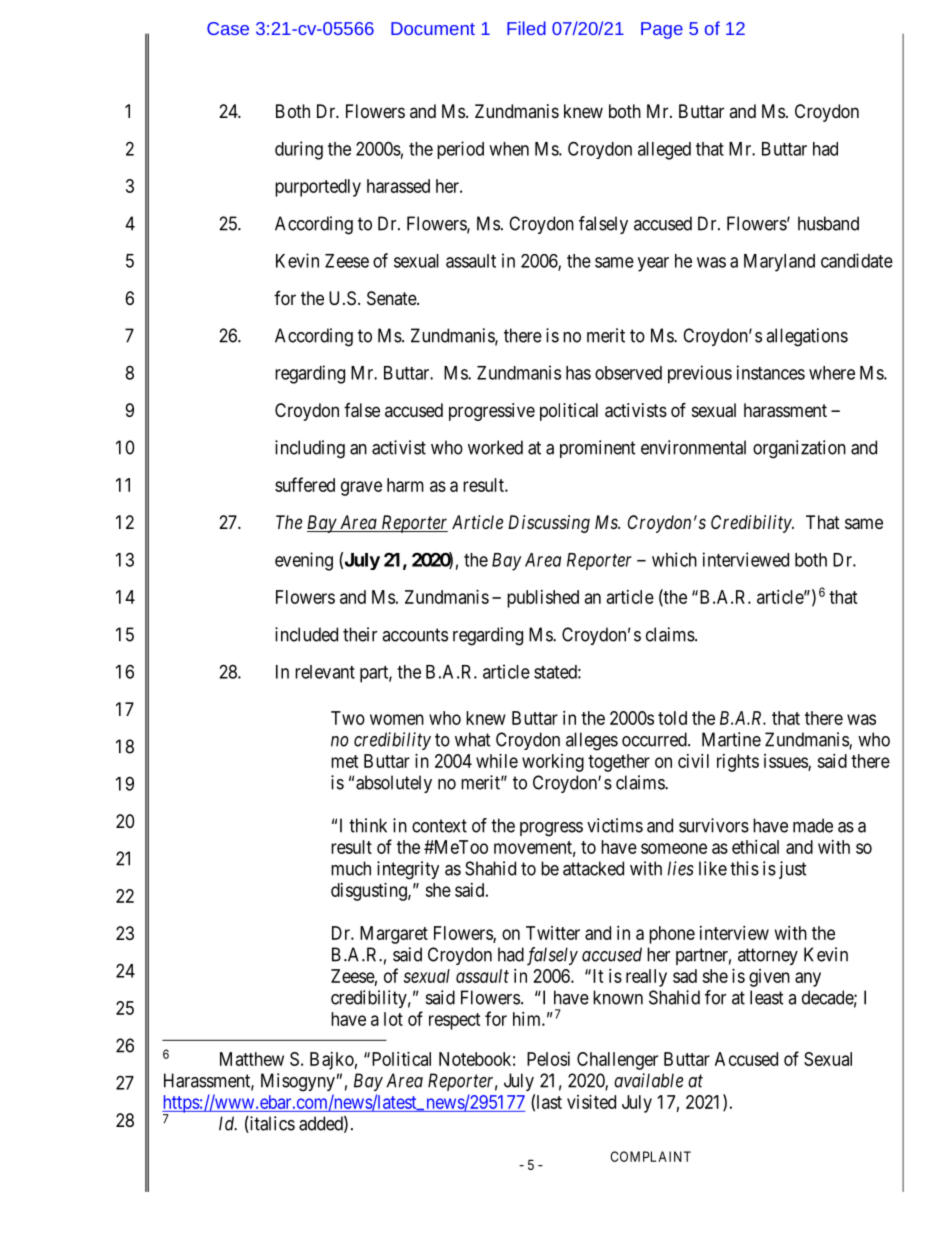 The width and height of the image is (952, 1233). What do you see at coordinates (298, 1082) in the image?
I see `Misogyny` at bounding box center [298, 1082].
